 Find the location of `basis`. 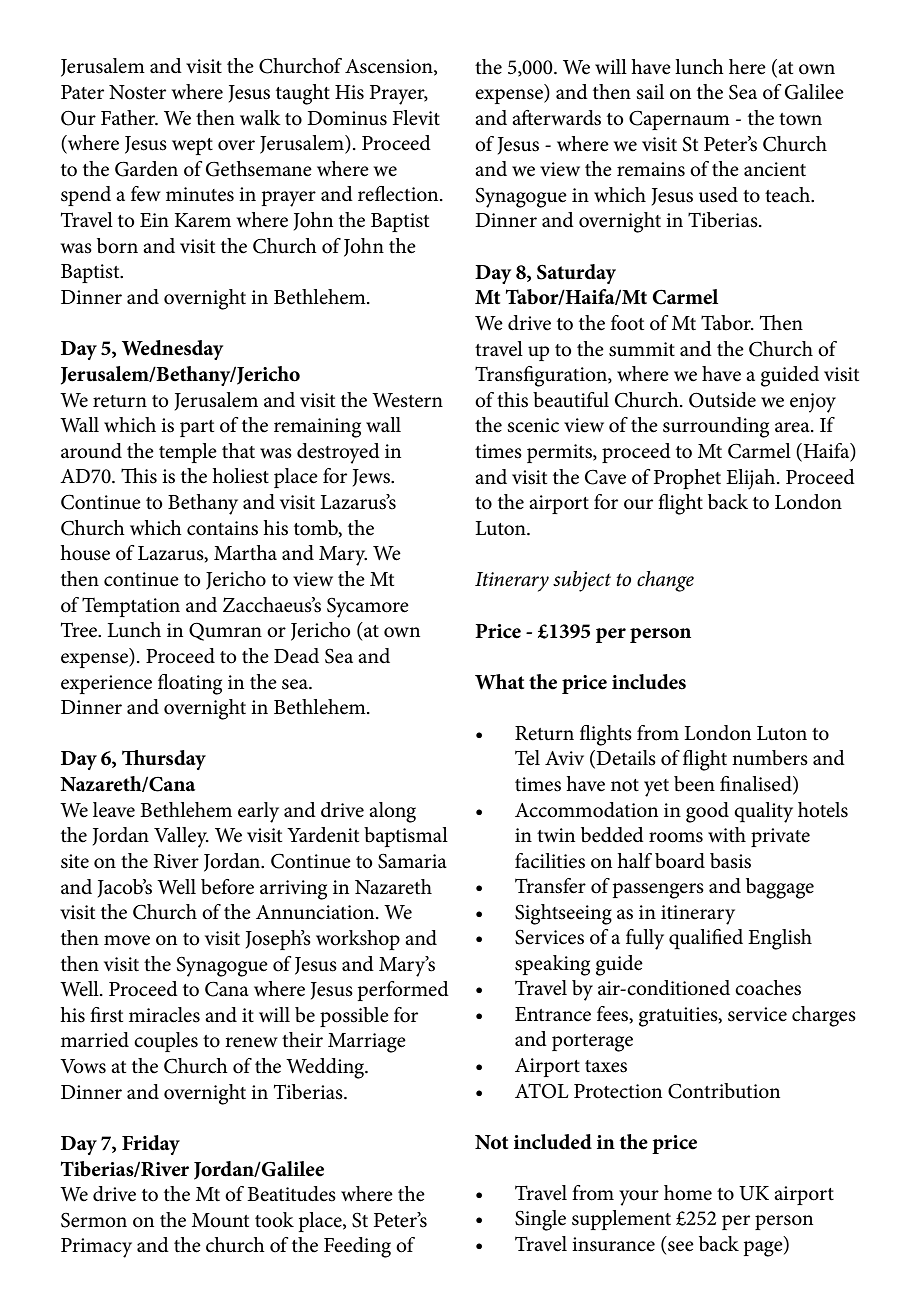

basis is located at coordinates (730, 861).
